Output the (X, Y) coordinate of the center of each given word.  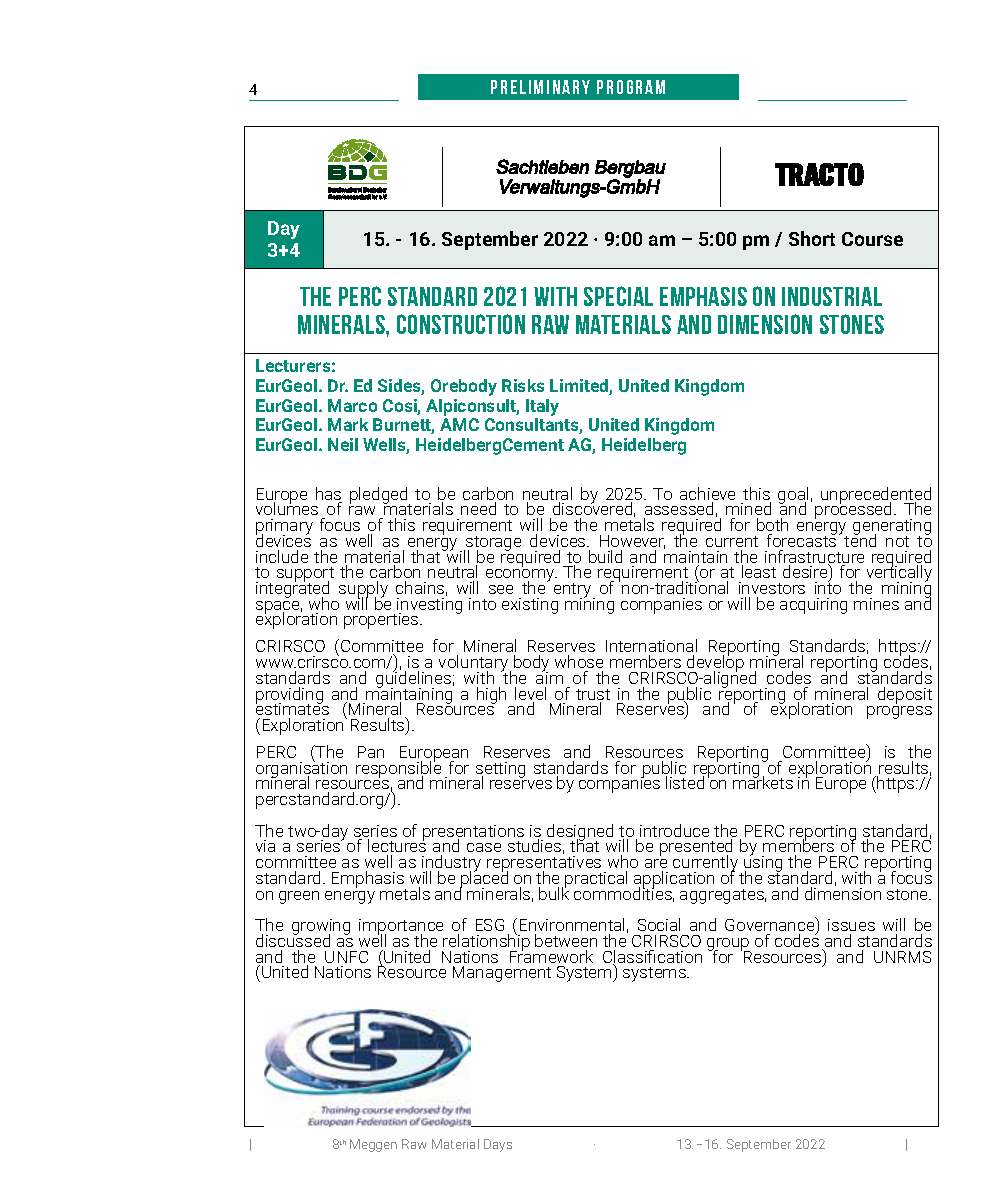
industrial (832, 296)
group (729, 945)
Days (498, 1145)
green (299, 897)
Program (631, 87)
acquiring (813, 606)
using (763, 864)
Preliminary (540, 87)
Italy (542, 407)
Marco (352, 405)
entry (574, 591)
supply (363, 591)
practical (596, 879)
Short (812, 238)
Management (502, 974)
